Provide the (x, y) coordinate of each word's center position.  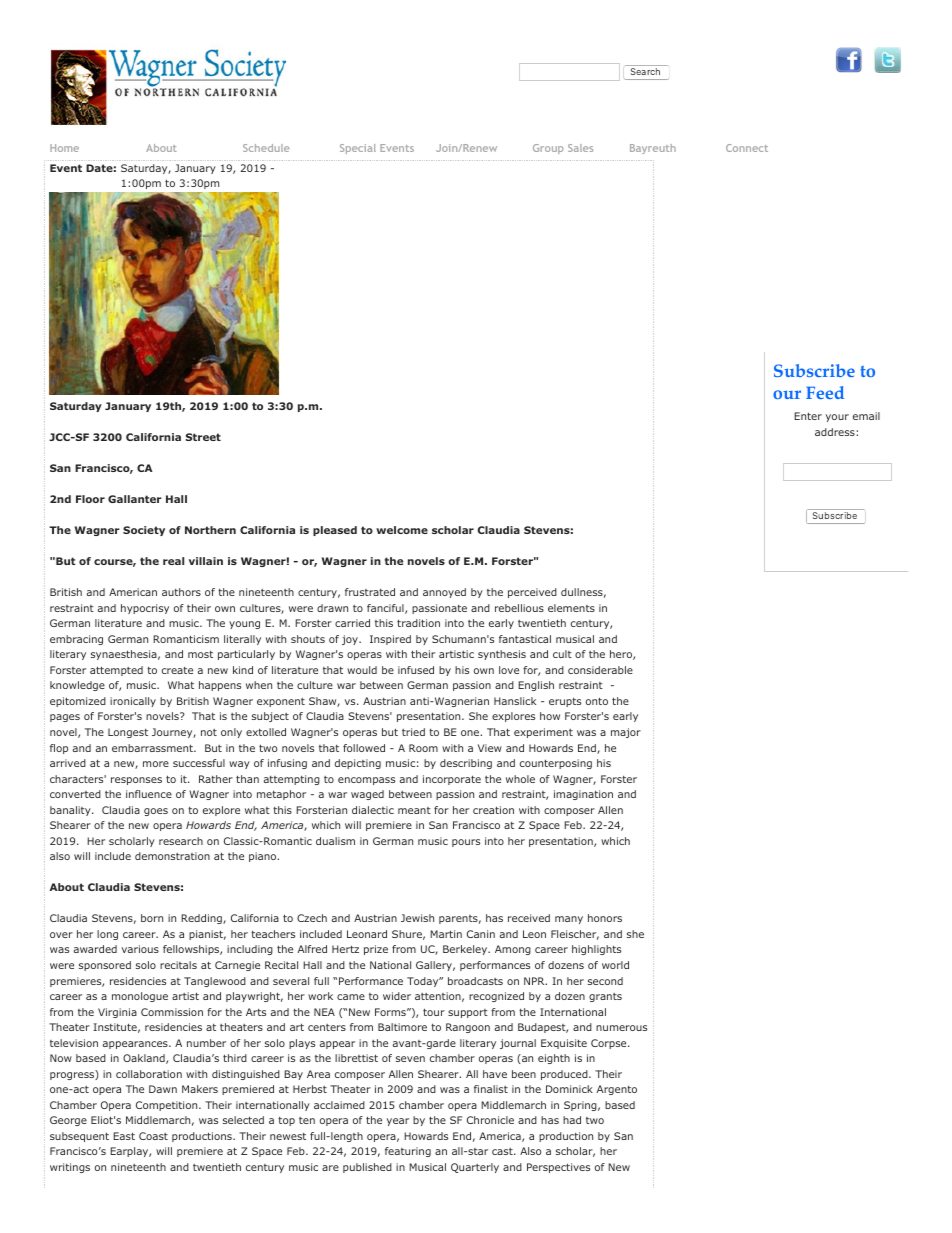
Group (548, 149)
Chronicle (490, 1120)
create (177, 670)
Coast (153, 1136)
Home (64, 148)
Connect (747, 148)
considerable (600, 670)
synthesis (502, 655)
